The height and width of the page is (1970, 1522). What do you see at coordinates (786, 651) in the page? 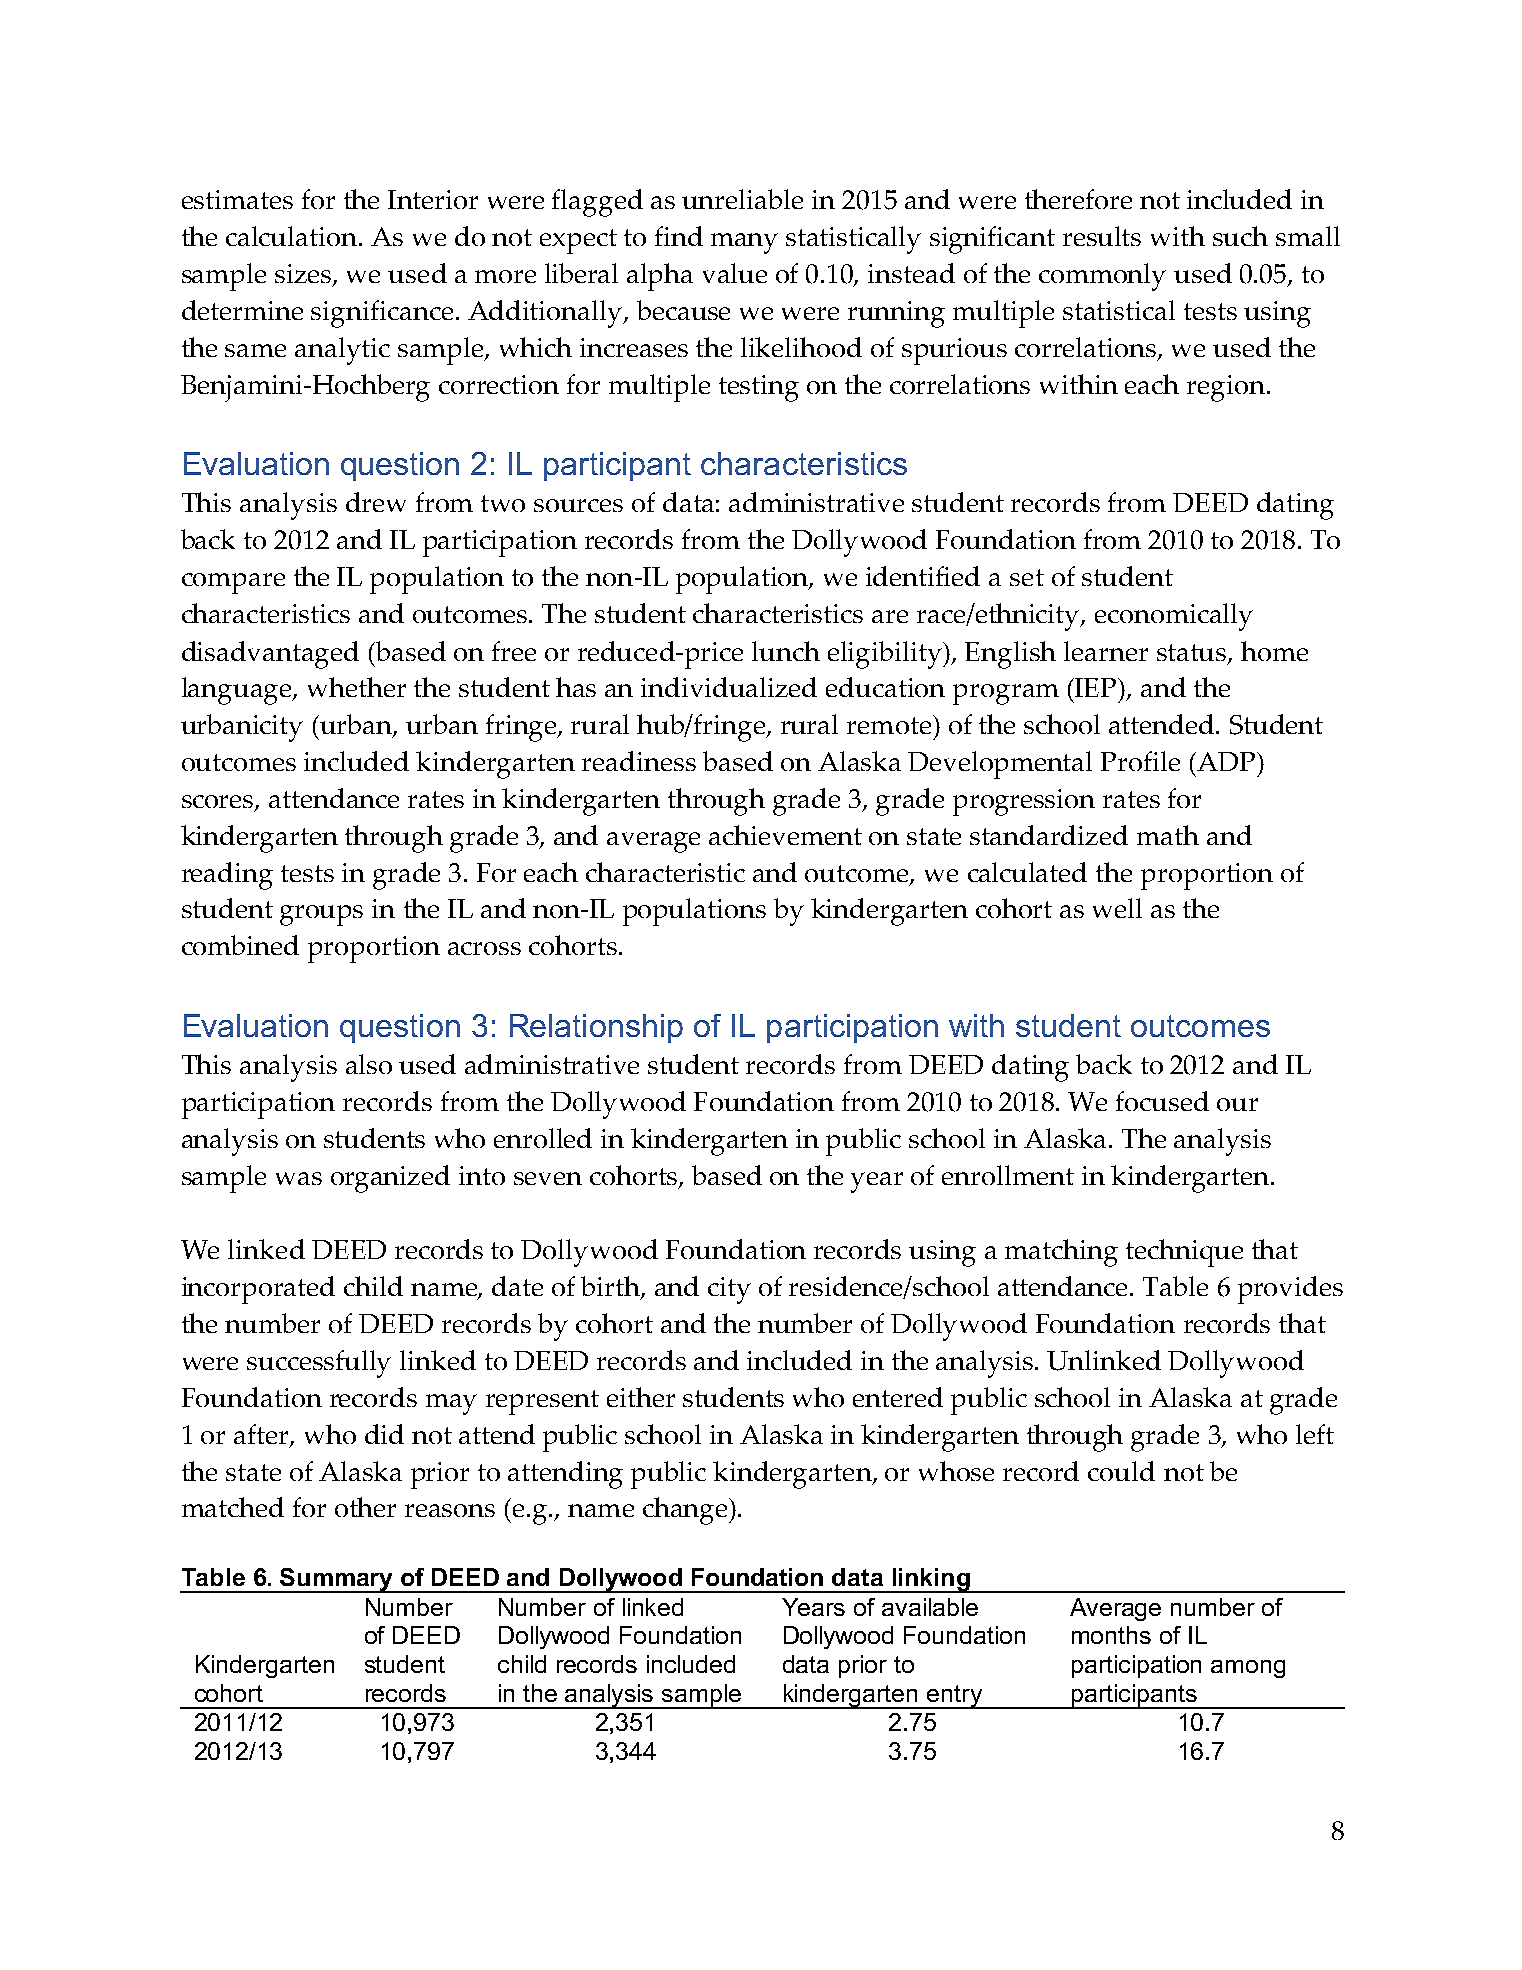
I see `lunch` at bounding box center [786, 651].
